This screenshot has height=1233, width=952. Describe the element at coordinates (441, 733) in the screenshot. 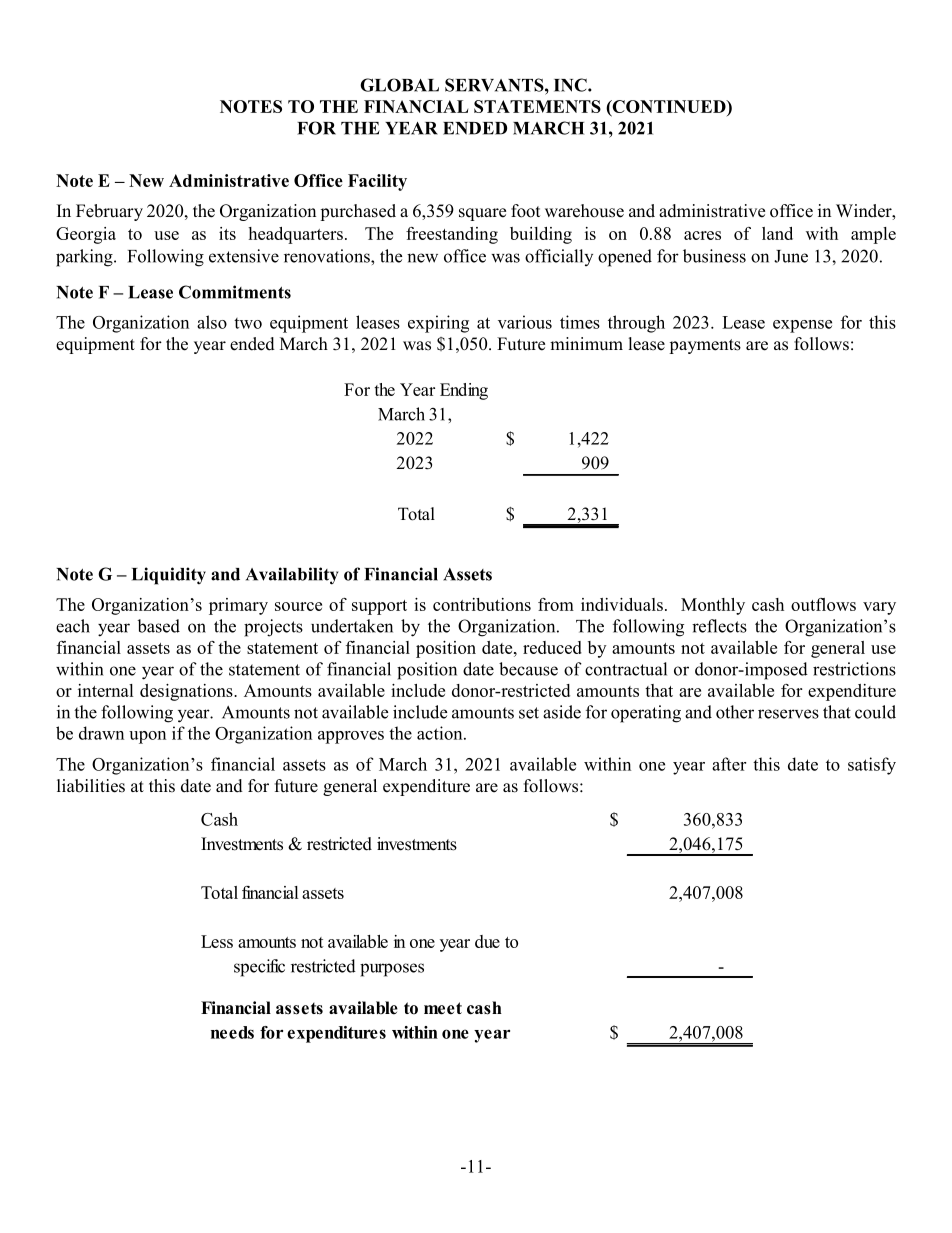

I see `action` at that location.
